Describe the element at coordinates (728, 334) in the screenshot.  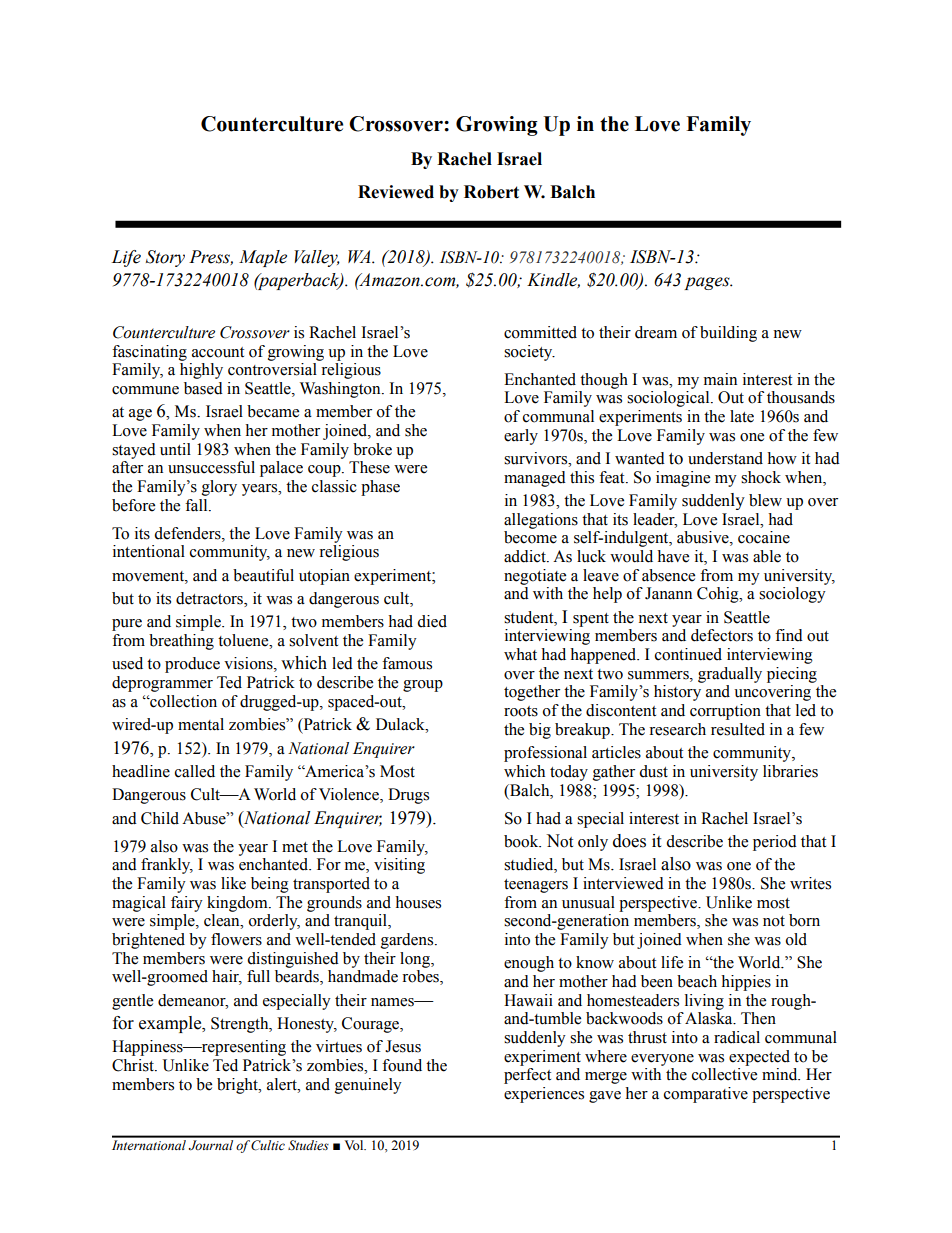
I see `building` at that location.
